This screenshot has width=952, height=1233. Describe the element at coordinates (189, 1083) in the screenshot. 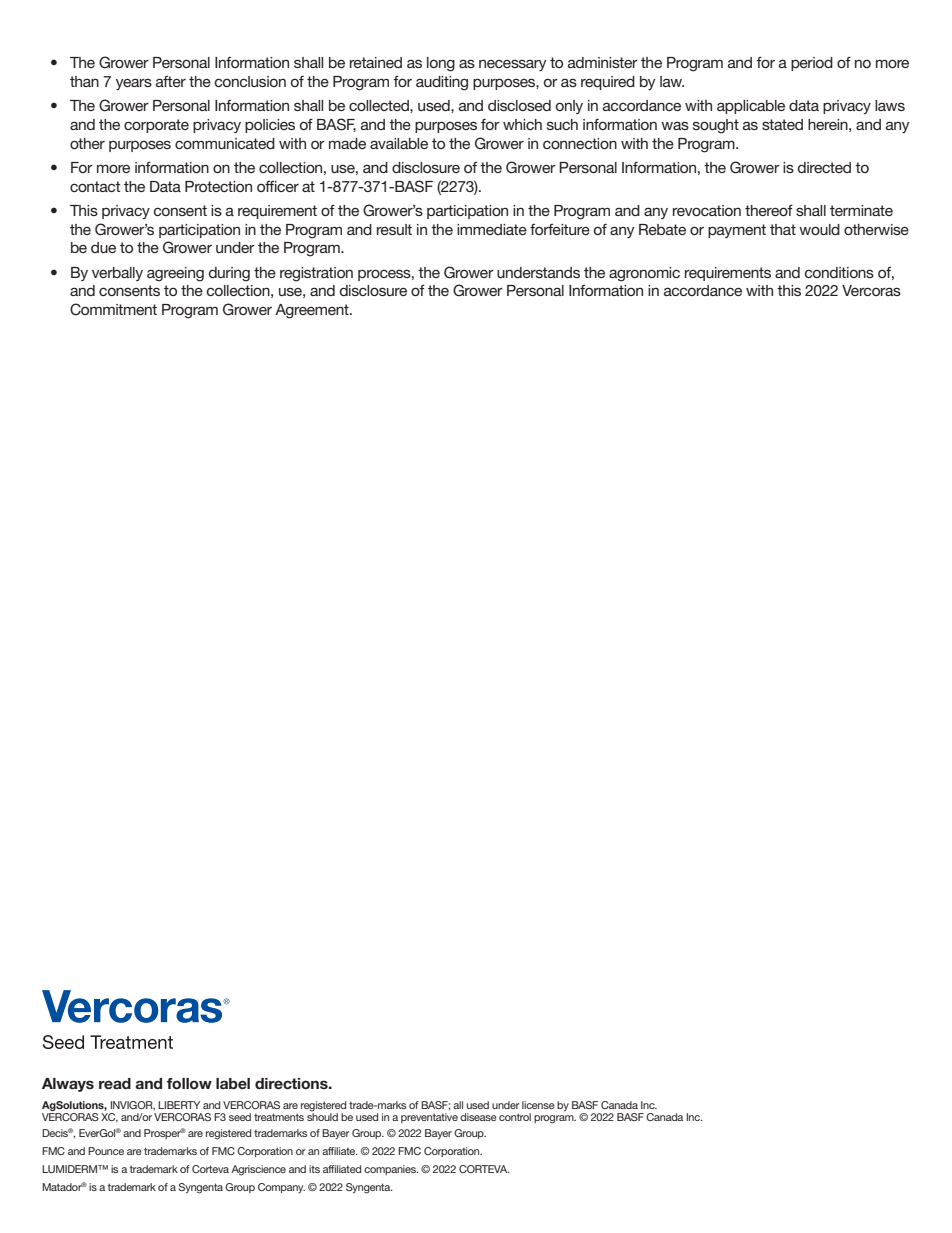

I see `follow` at that location.
